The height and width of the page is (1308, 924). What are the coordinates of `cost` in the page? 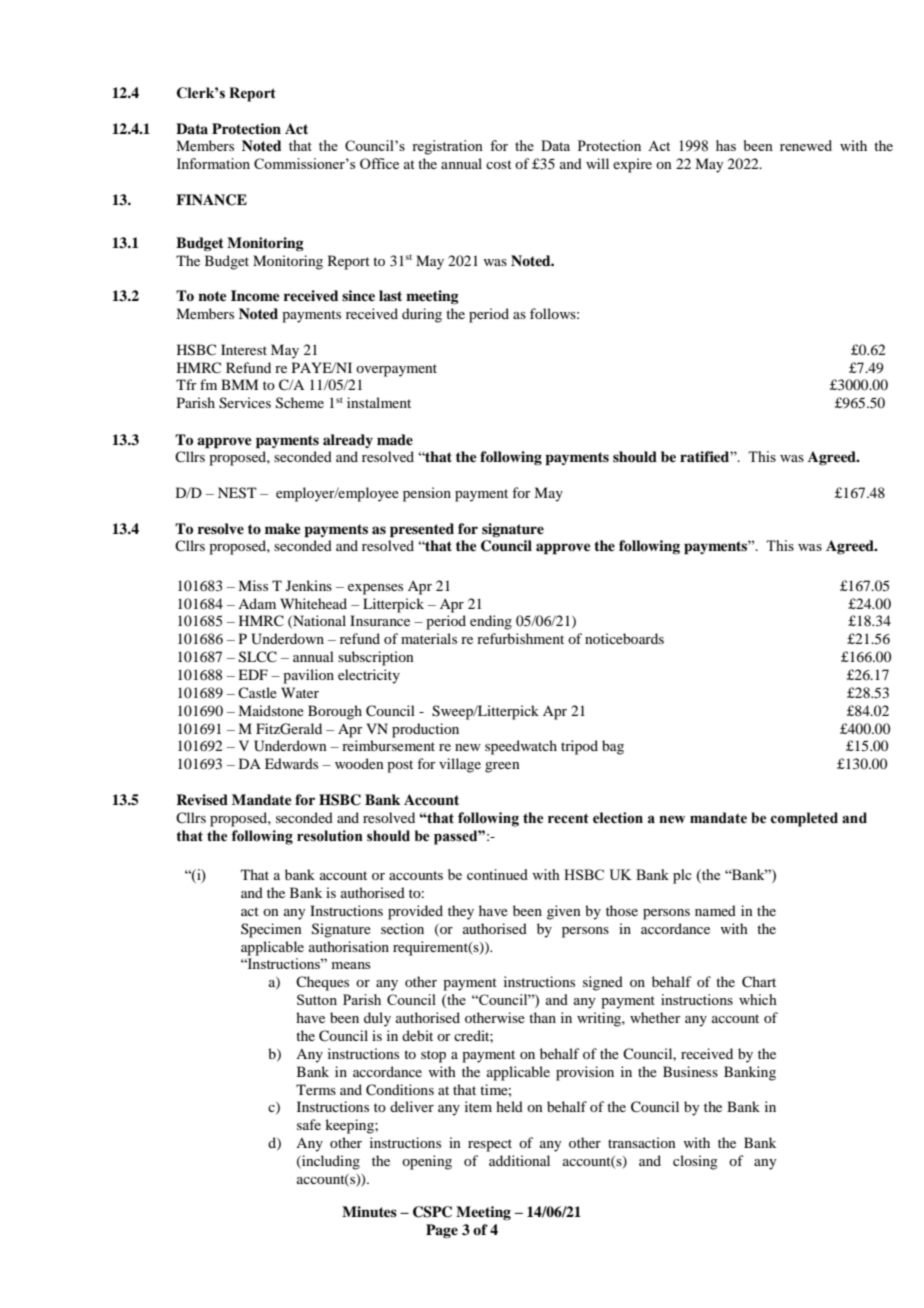 It's located at (499, 164).
